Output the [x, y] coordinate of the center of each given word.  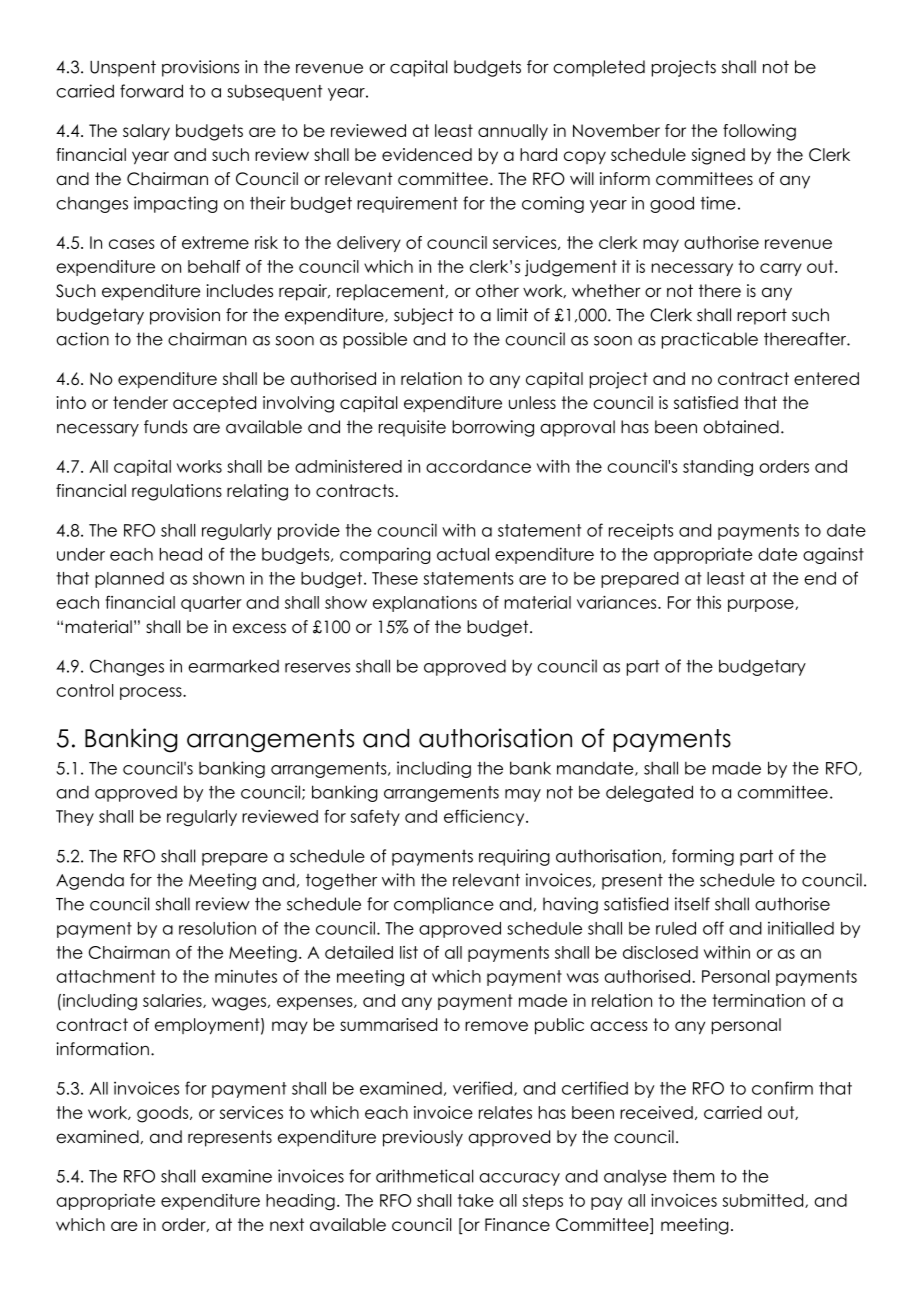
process [152, 693]
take [476, 1200]
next [287, 1224]
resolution [217, 928]
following [759, 132]
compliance [444, 905]
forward [151, 91]
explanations [425, 604]
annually [513, 132]
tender [140, 402]
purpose [762, 605]
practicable [710, 340]
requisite [412, 428]
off [713, 928]
